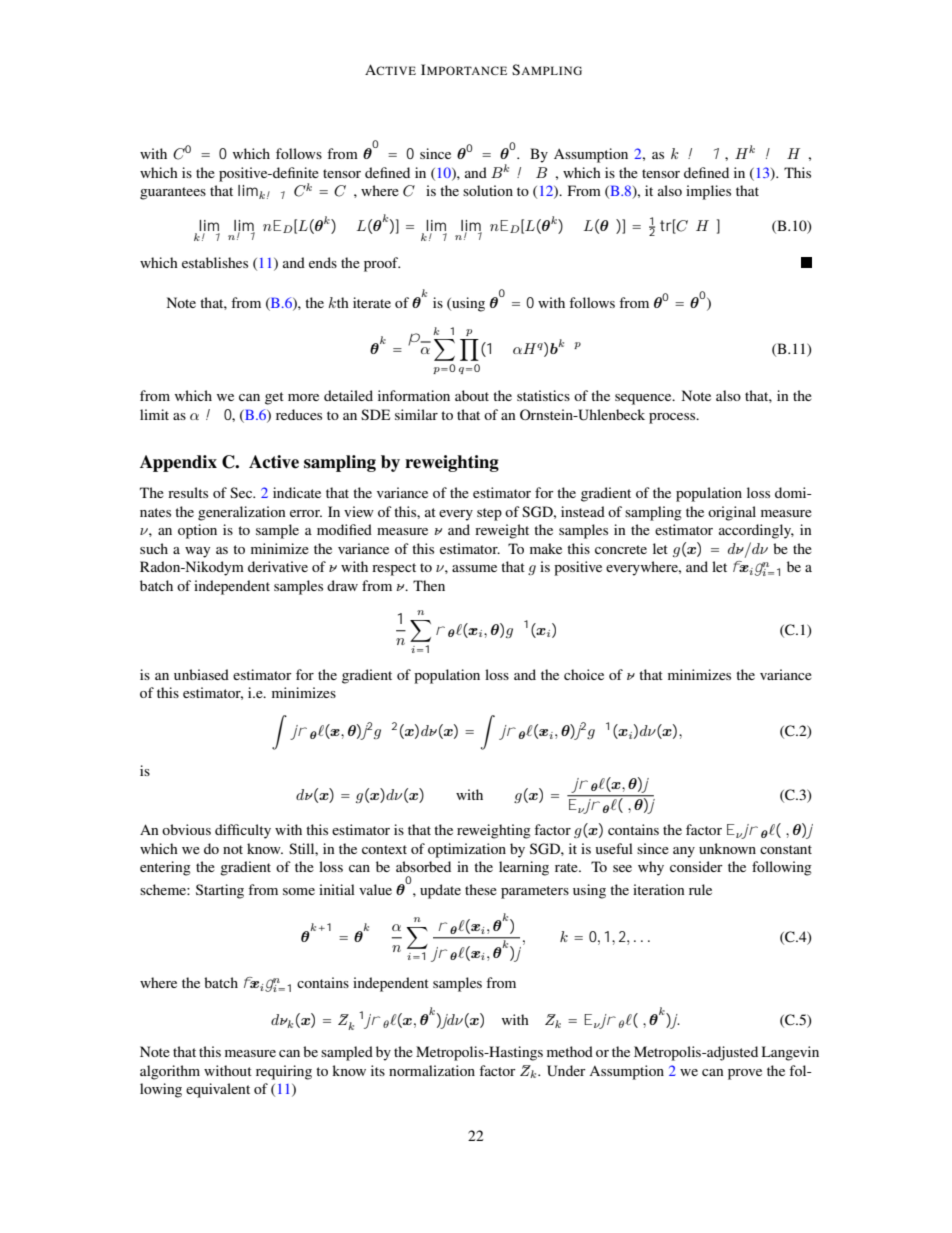 This image has width=952, height=1233. I want to click on step, so click(489, 514).
